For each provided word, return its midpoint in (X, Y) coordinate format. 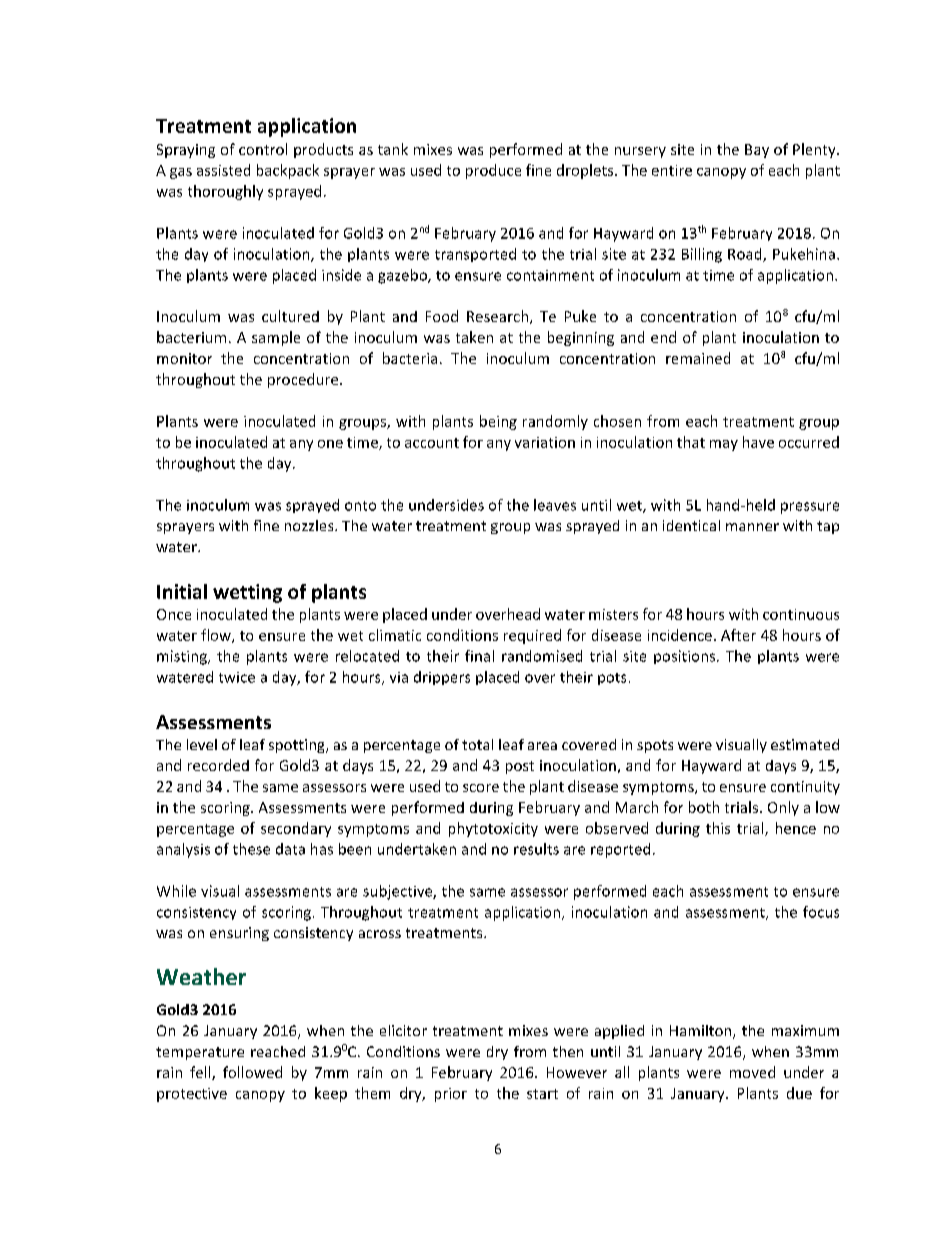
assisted (223, 170)
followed (252, 1072)
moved (752, 1072)
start (542, 1094)
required (532, 636)
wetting (247, 593)
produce (493, 171)
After (738, 635)
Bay (757, 151)
